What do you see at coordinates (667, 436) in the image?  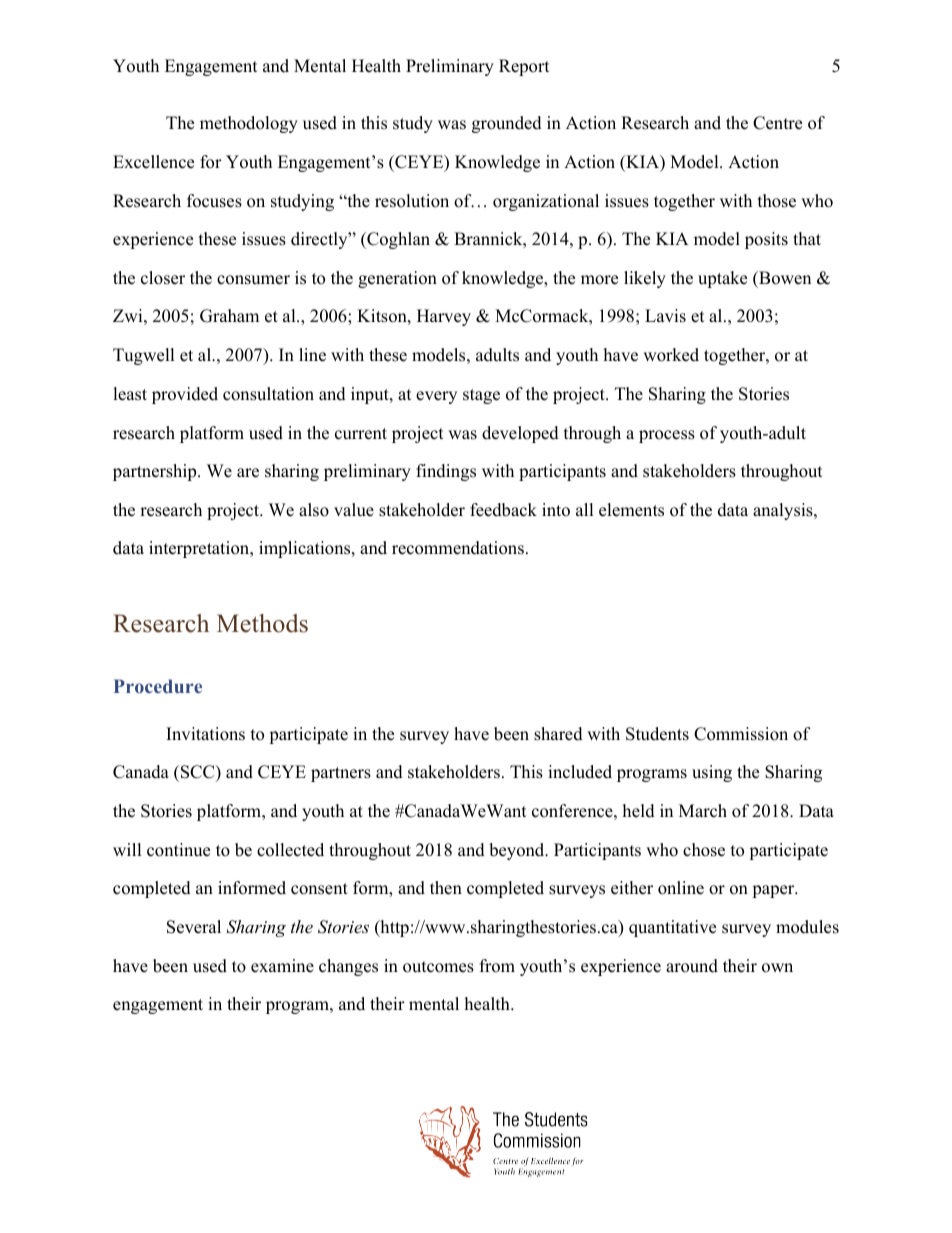 I see `process` at bounding box center [667, 436].
